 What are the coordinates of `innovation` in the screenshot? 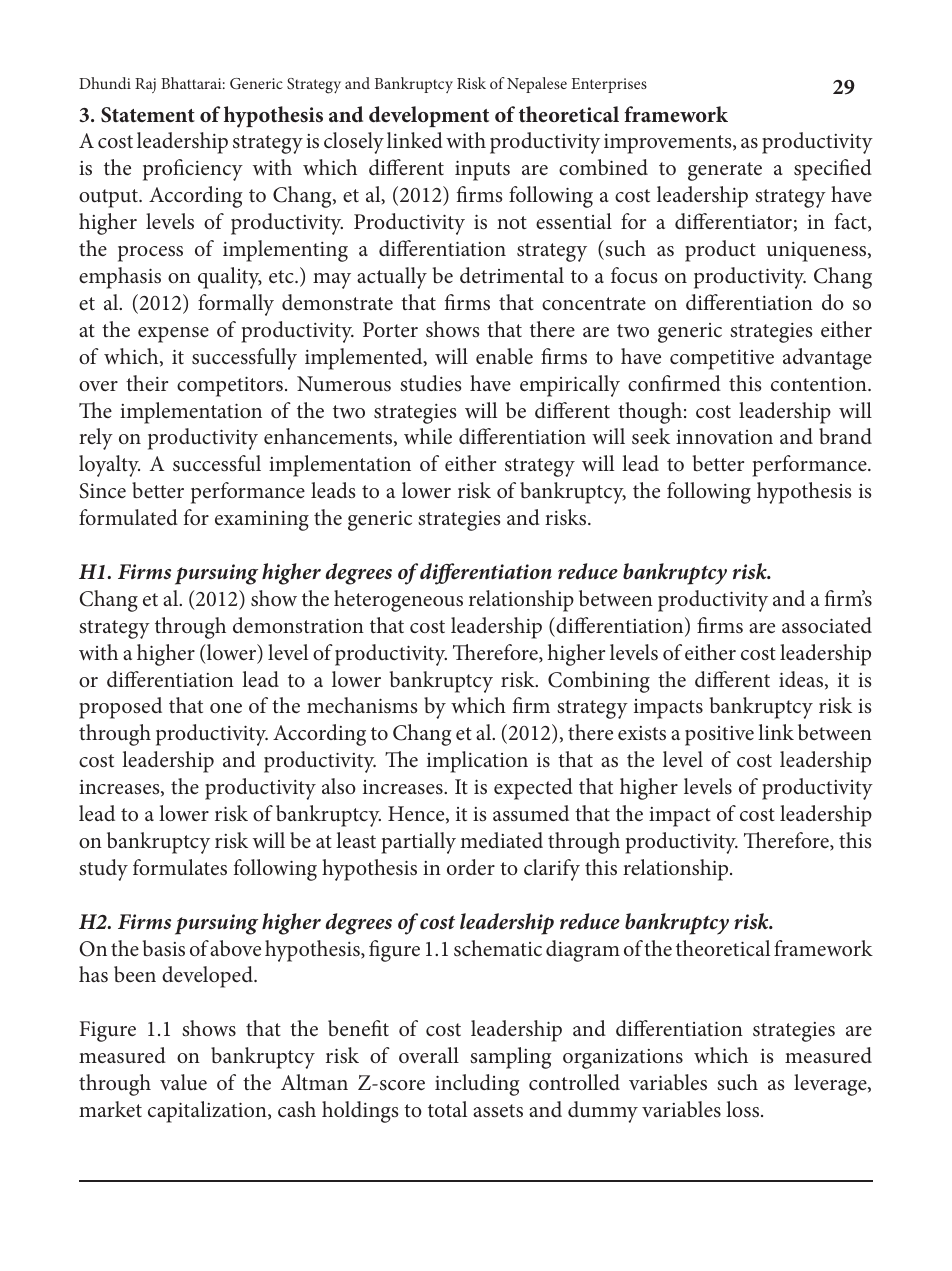 It's located at (724, 437).
